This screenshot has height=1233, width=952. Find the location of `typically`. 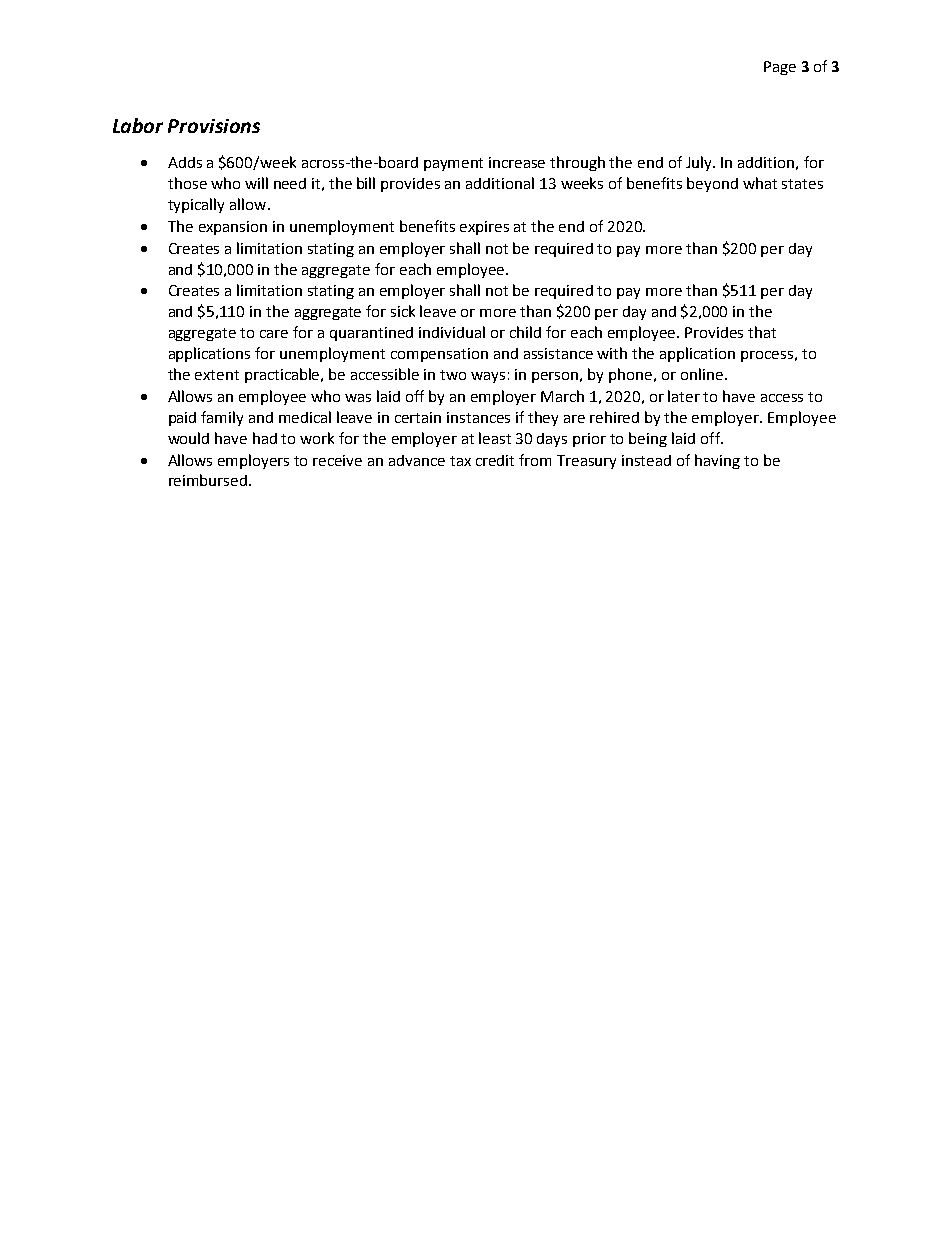

typically is located at coordinates (196, 205).
